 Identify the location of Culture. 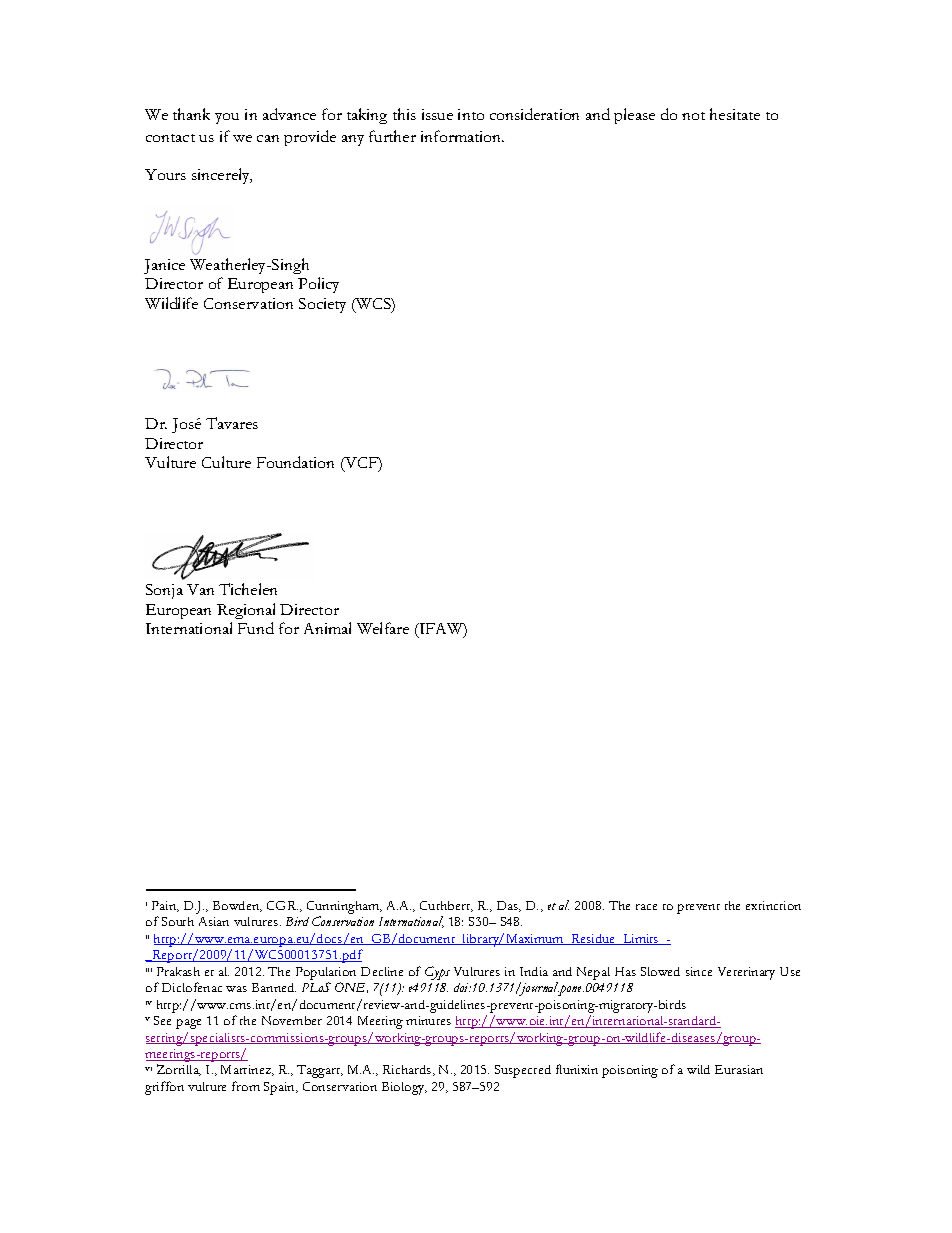
(226, 462).
